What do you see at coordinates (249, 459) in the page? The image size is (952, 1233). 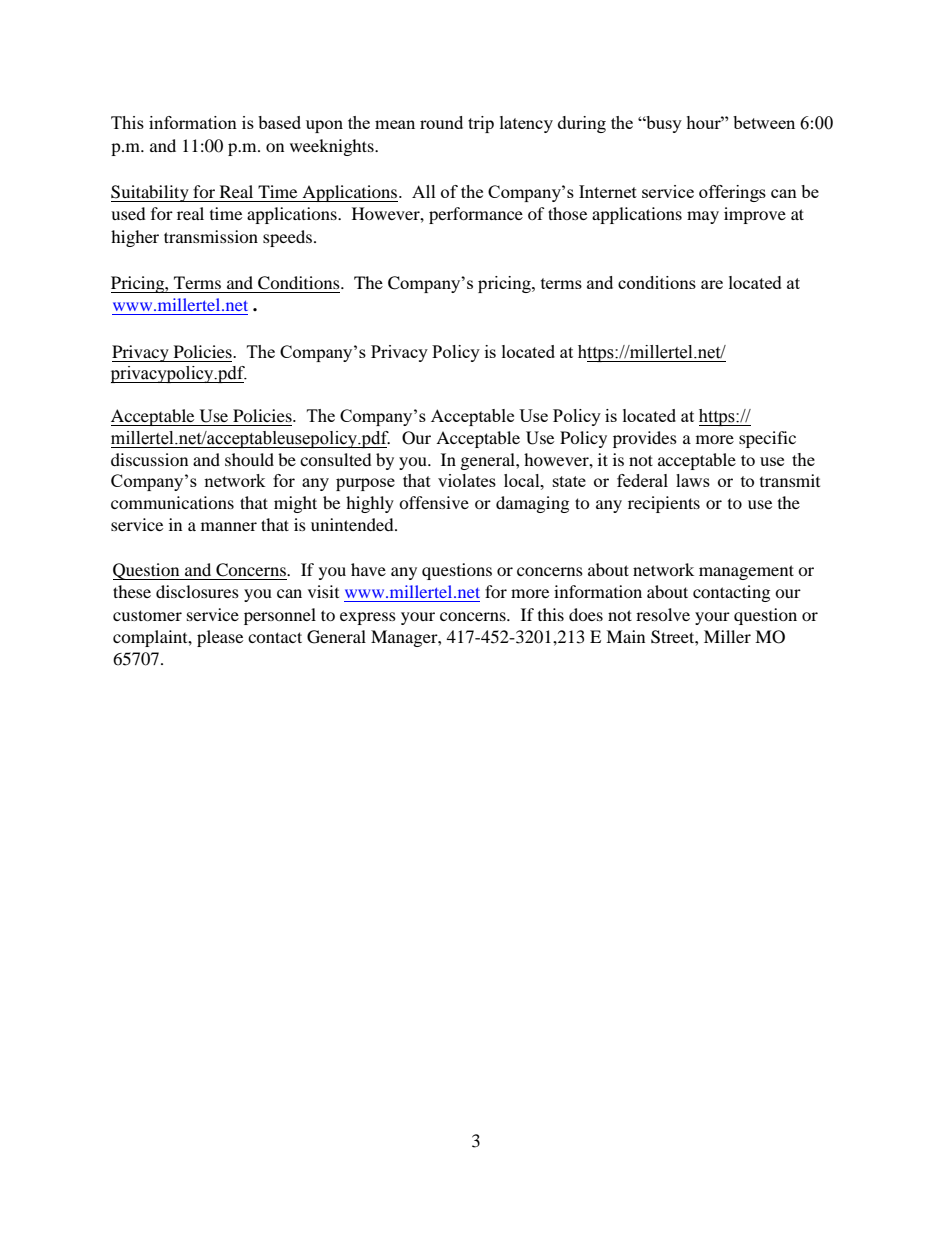 I see `should` at bounding box center [249, 459].
